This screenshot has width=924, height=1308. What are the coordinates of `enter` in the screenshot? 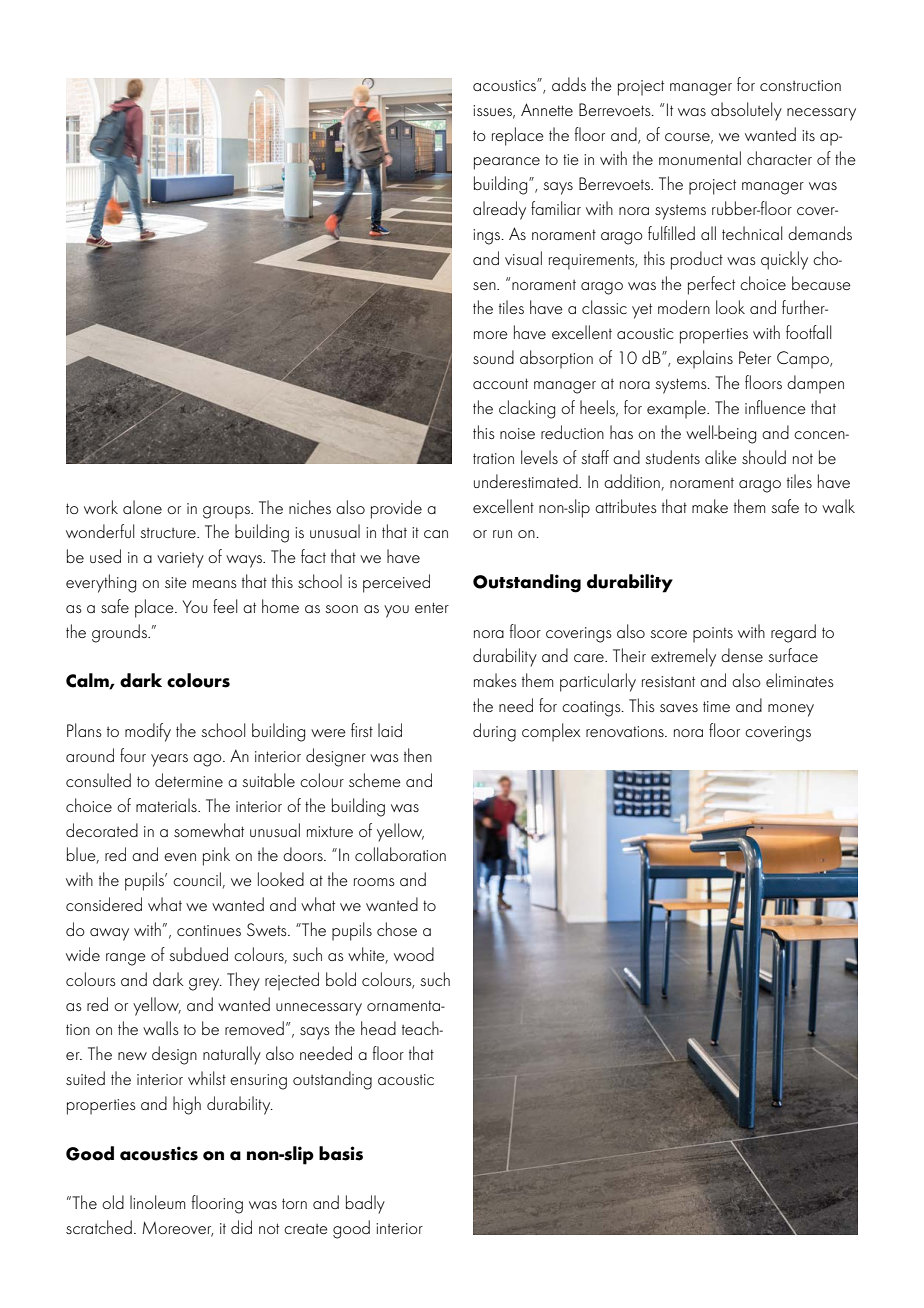 It's located at (432, 607).
